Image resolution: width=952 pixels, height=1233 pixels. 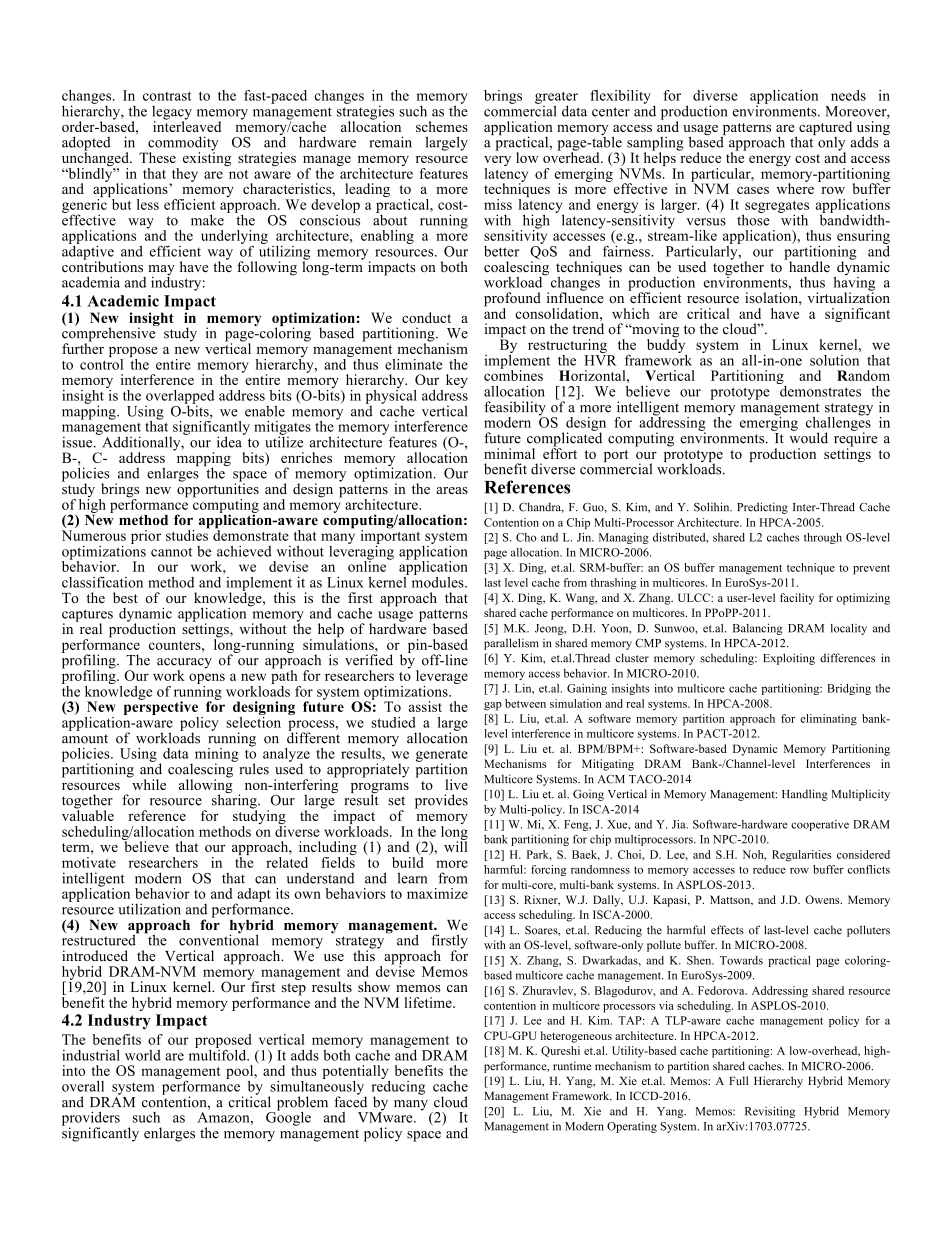 I want to click on schemes, so click(x=442, y=126).
